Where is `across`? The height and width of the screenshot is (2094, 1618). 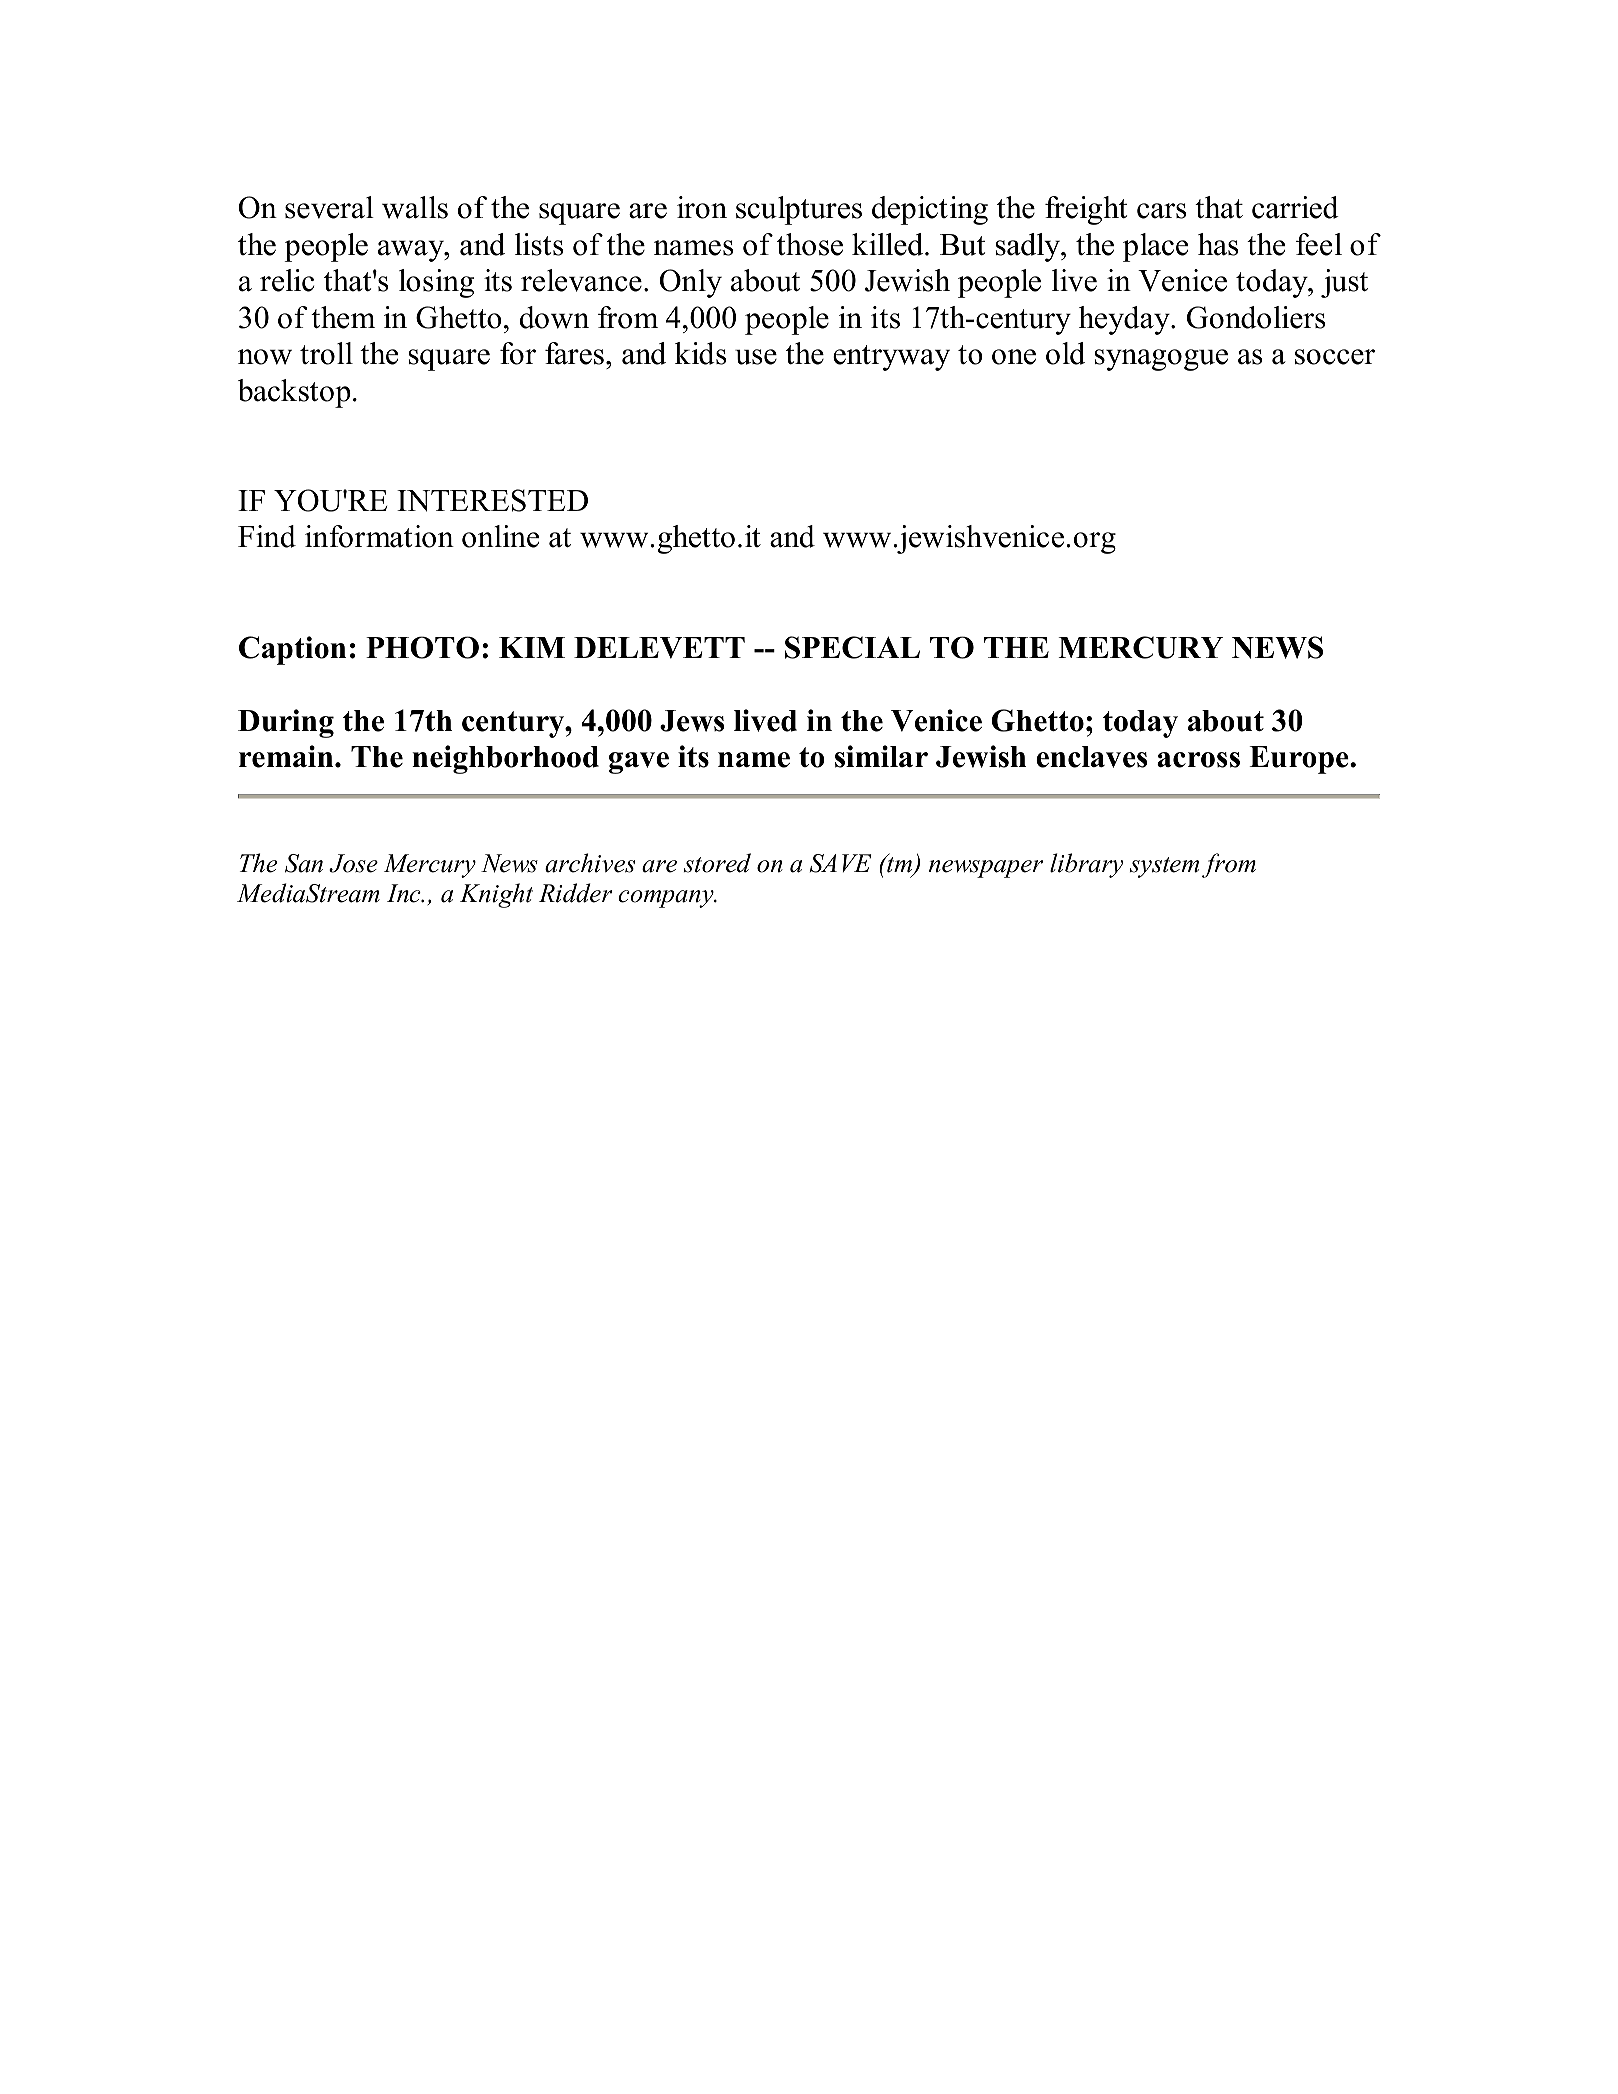 across is located at coordinates (1198, 760).
